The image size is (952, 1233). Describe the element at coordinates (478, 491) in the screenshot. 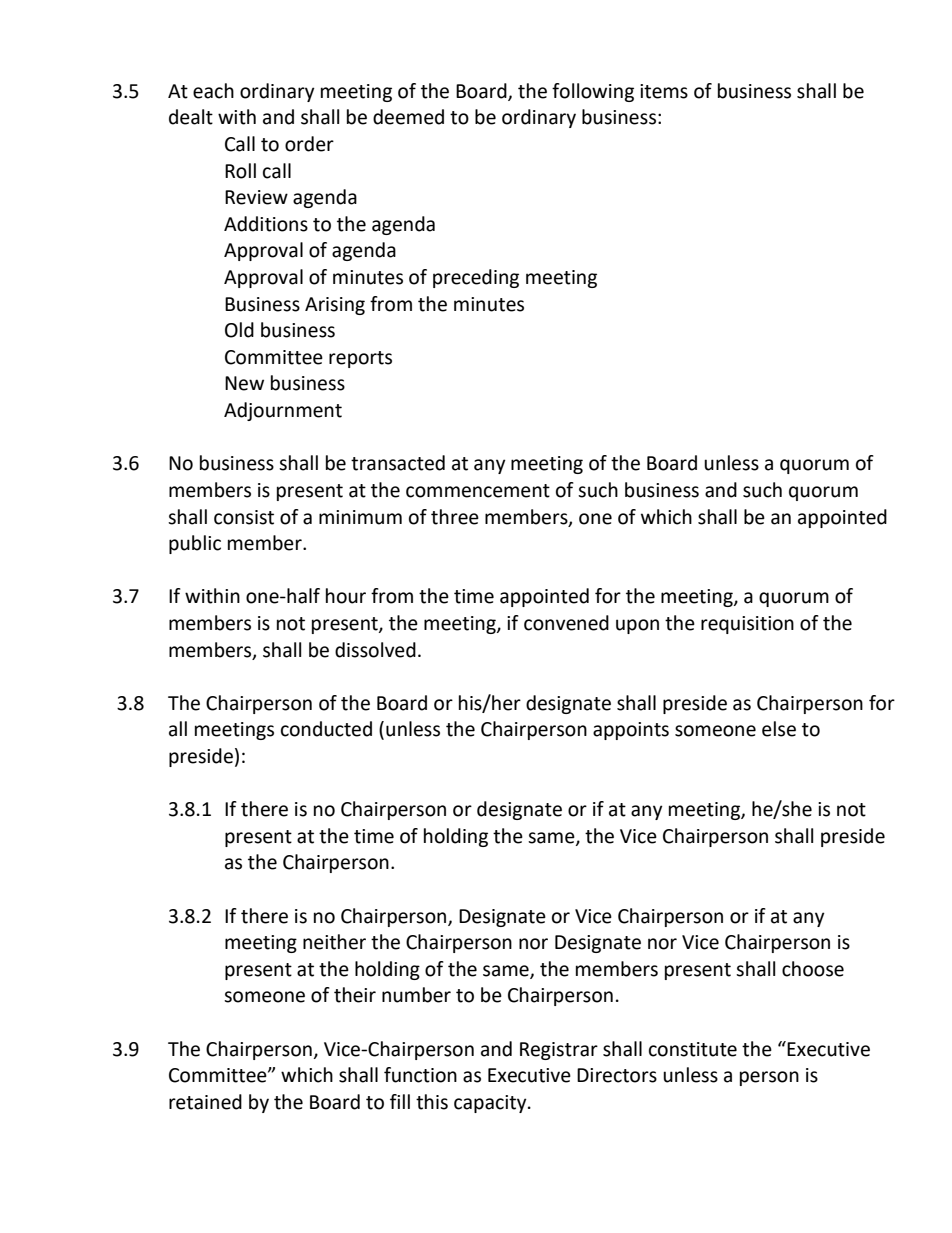

I see `commencement` at that location.
